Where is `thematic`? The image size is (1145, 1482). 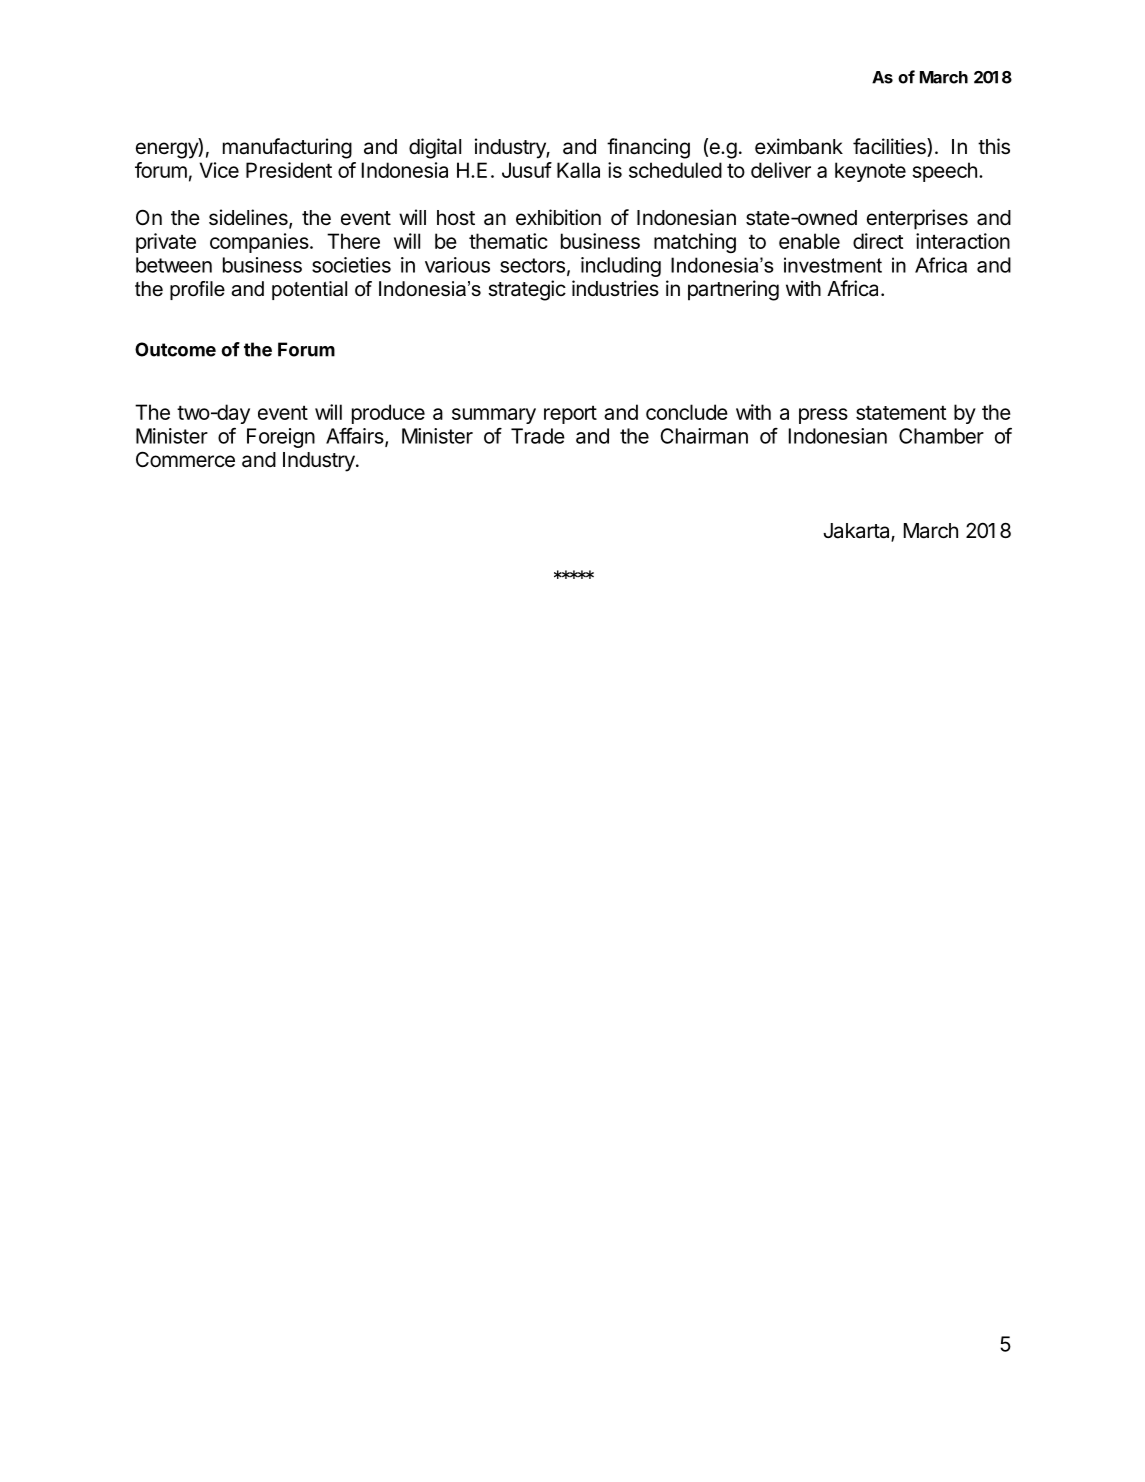
thematic is located at coordinates (508, 241).
